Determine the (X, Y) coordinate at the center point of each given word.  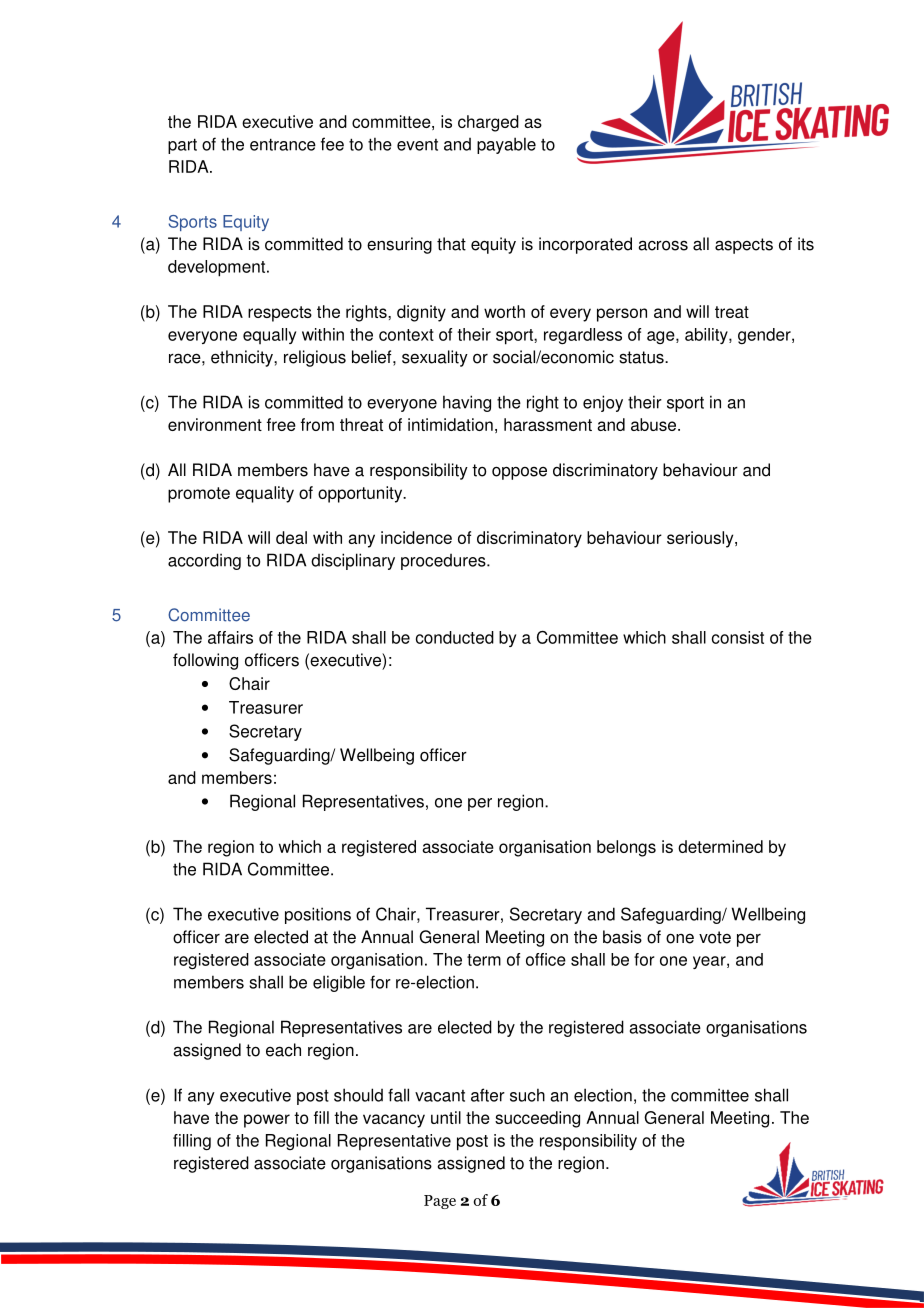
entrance (283, 144)
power (267, 1121)
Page (440, 1202)
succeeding (537, 1119)
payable (506, 145)
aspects (744, 246)
